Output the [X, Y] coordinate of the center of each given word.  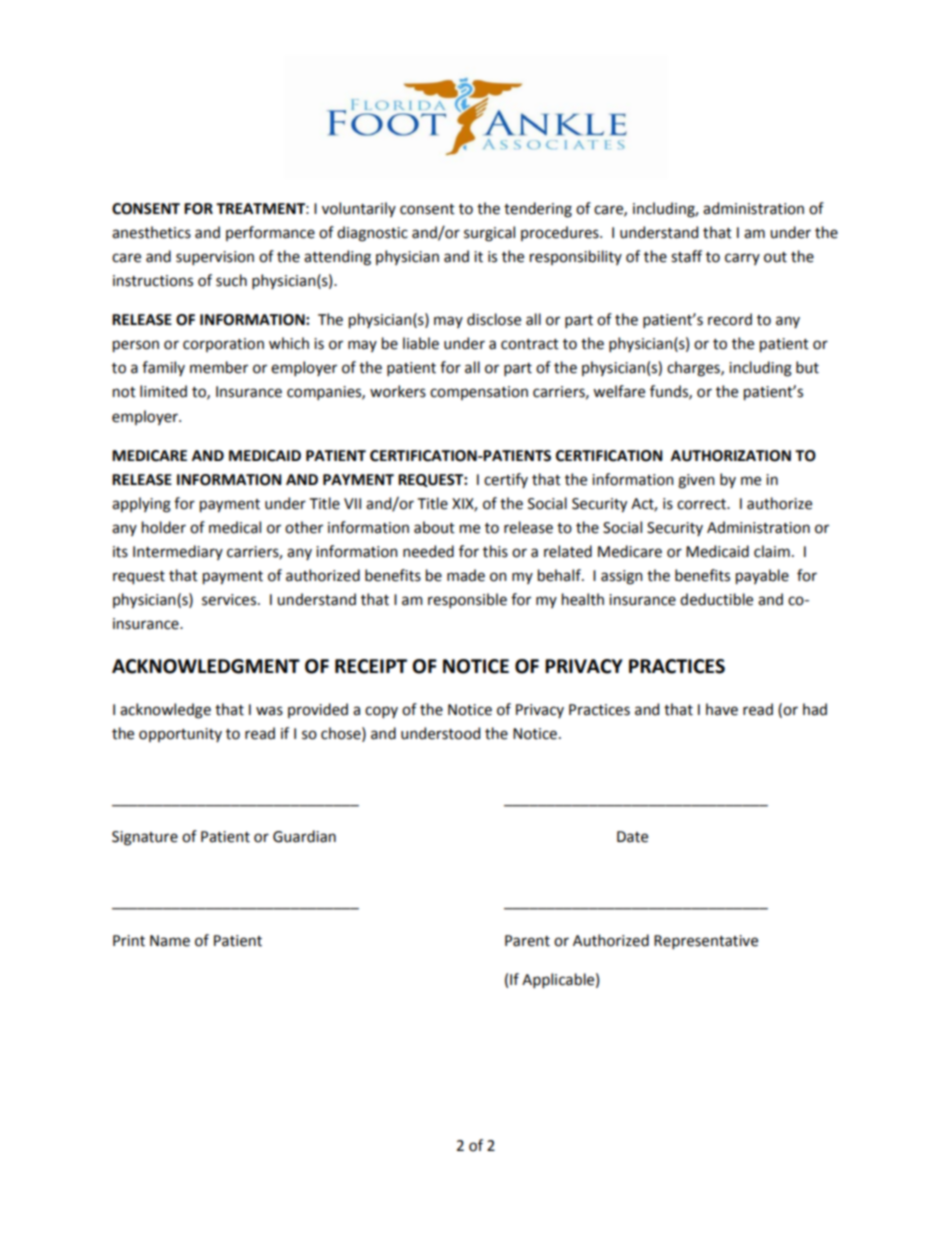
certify [506, 480]
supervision [215, 258]
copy [381, 712]
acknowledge [165, 711]
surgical [489, 234]
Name [170, 941]
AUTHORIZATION [731, 456]
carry [742, 259]
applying [141, 505]
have [722, 709]
